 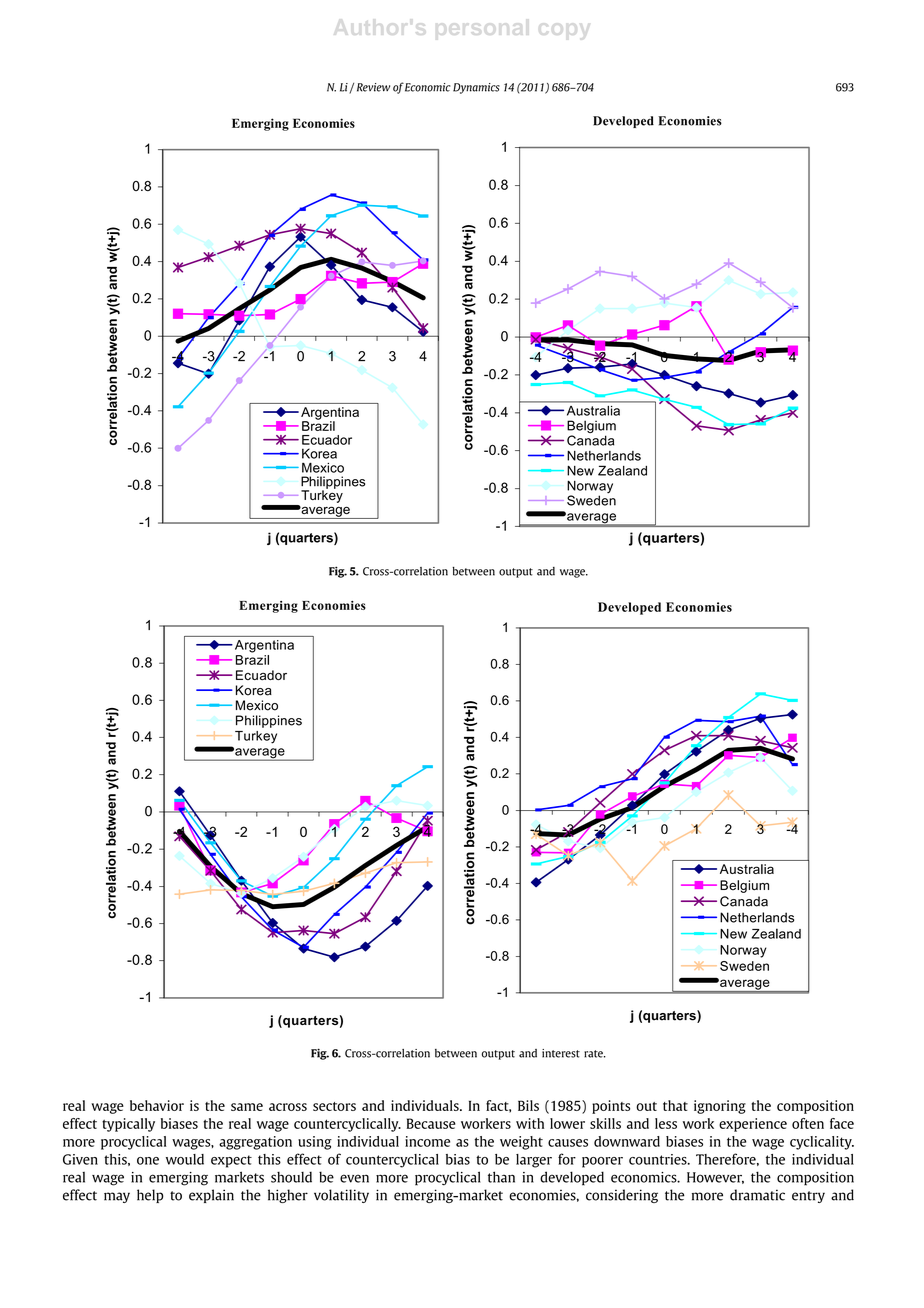 What do you see at coordinates (128, 1125) in the document?
I see `typically` at bounding box center [128, 1125].
